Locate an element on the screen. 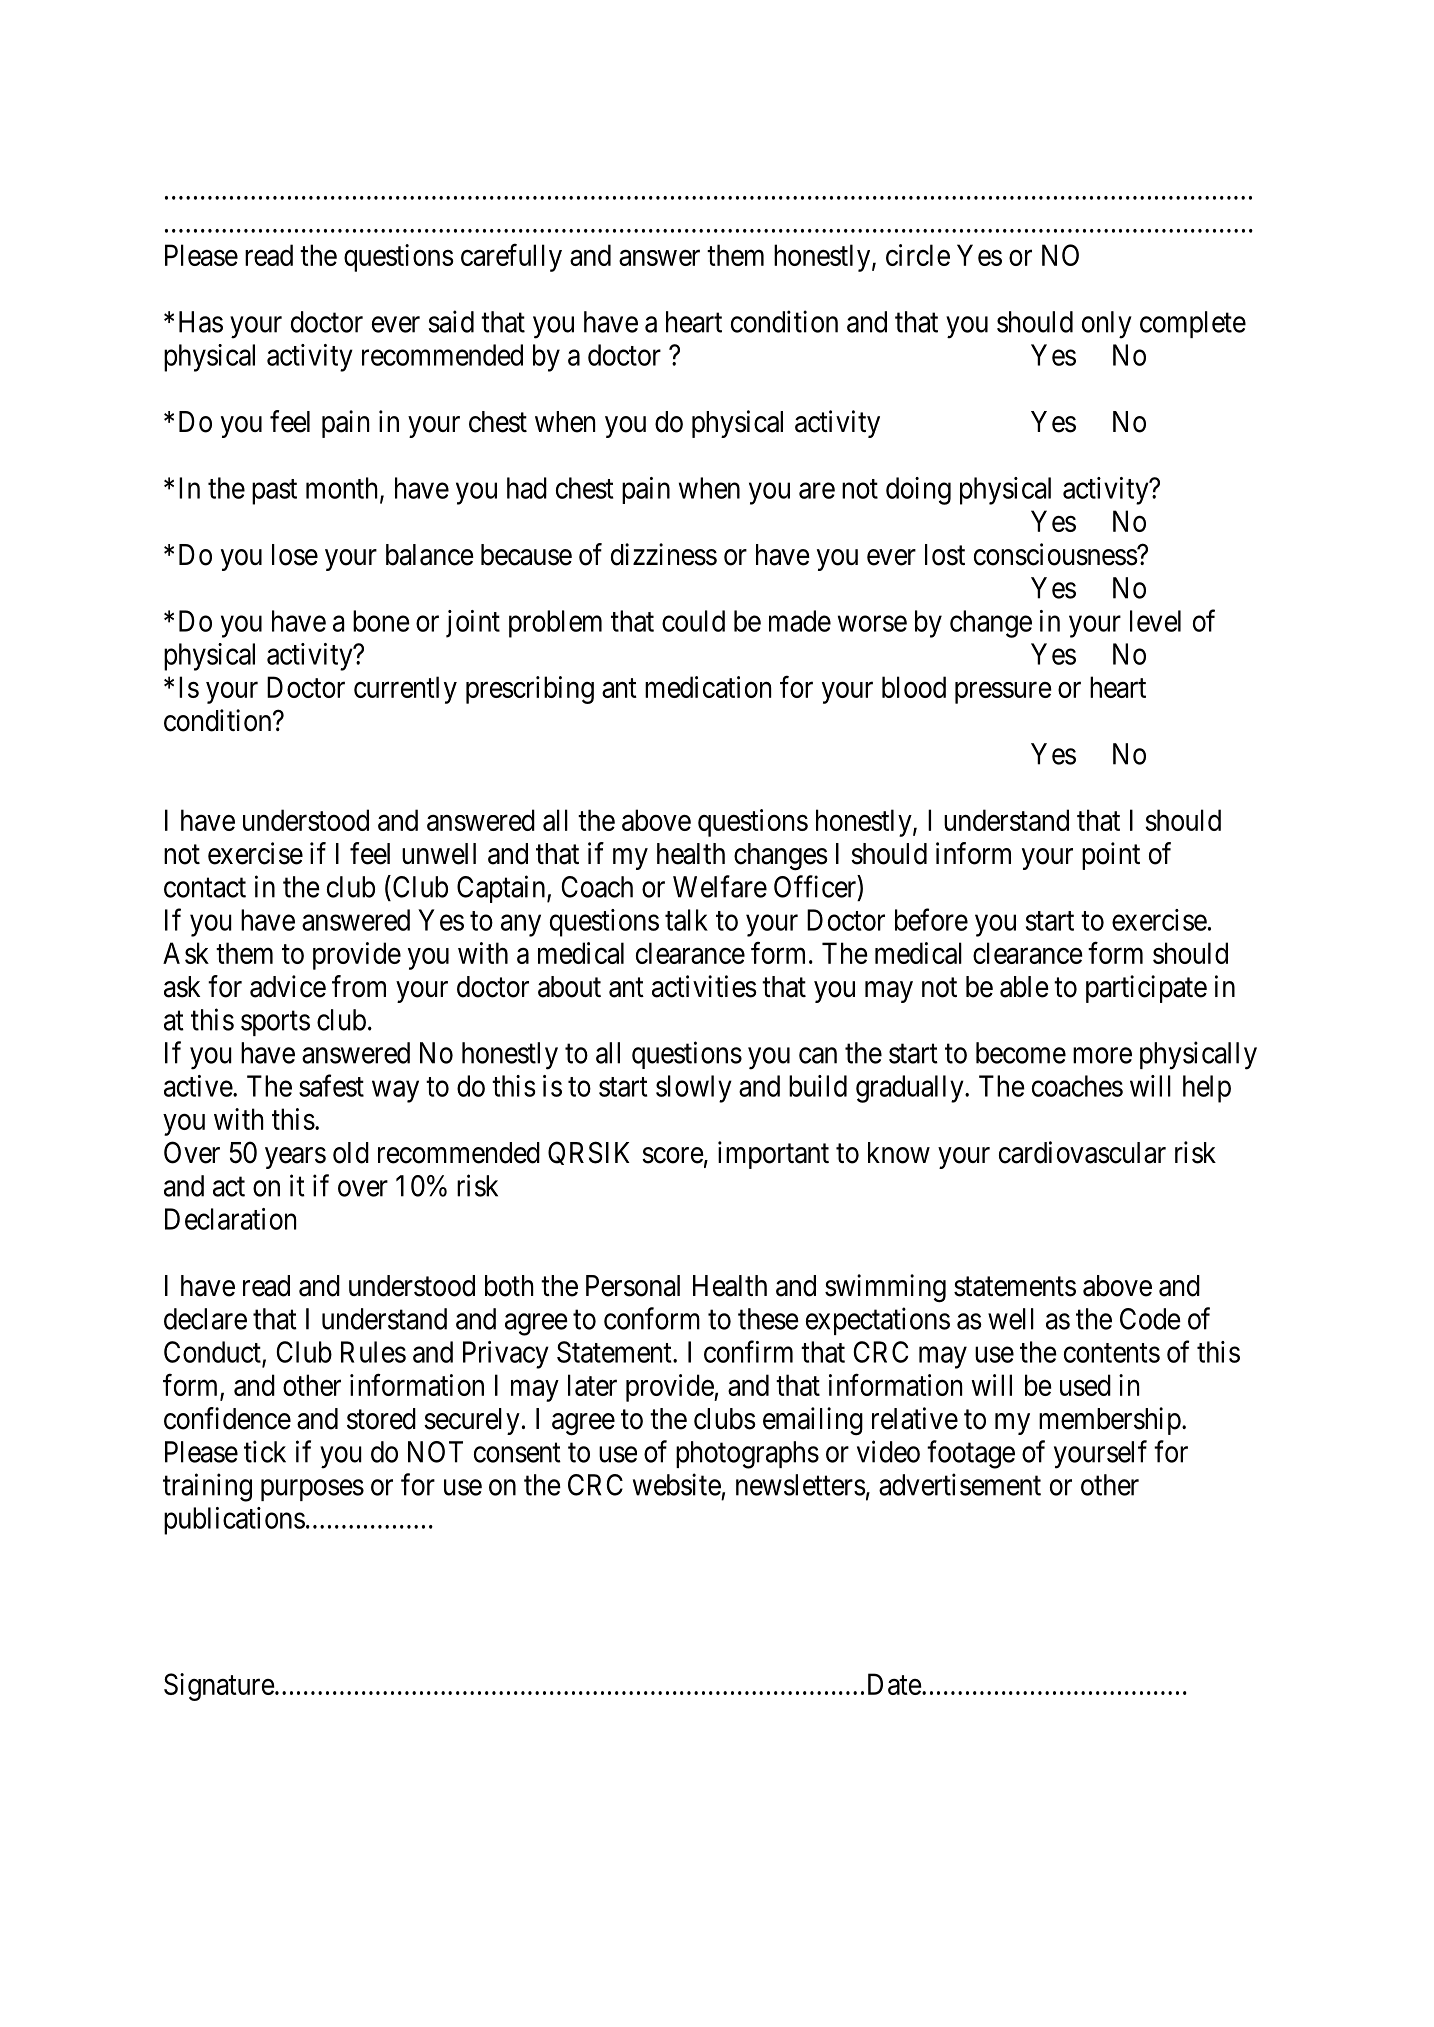 The width and height of the screenshot is (1434, 2027). safest is located at coordinates (331, 1085).
